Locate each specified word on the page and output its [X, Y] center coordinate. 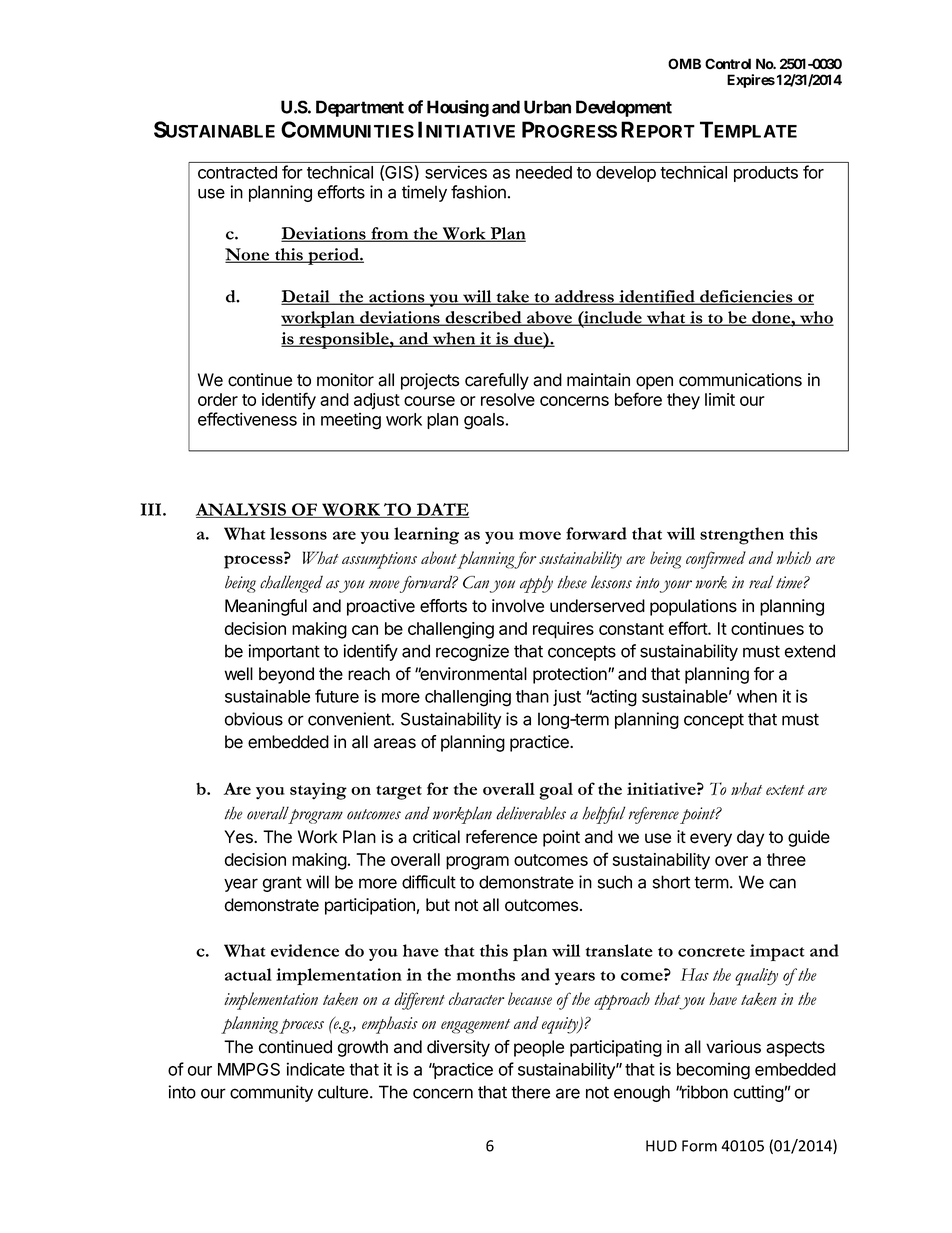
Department [360, 108]
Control [728, 64]
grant [282, 884]
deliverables [531, 813]
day [750, 838]
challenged [291, 584]
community [271, 1093]
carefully [497, 381]
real [761, 582]
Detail [306, 297]
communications [740, 380]
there [530, 1092]
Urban [547, 107]
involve [518, 606]
